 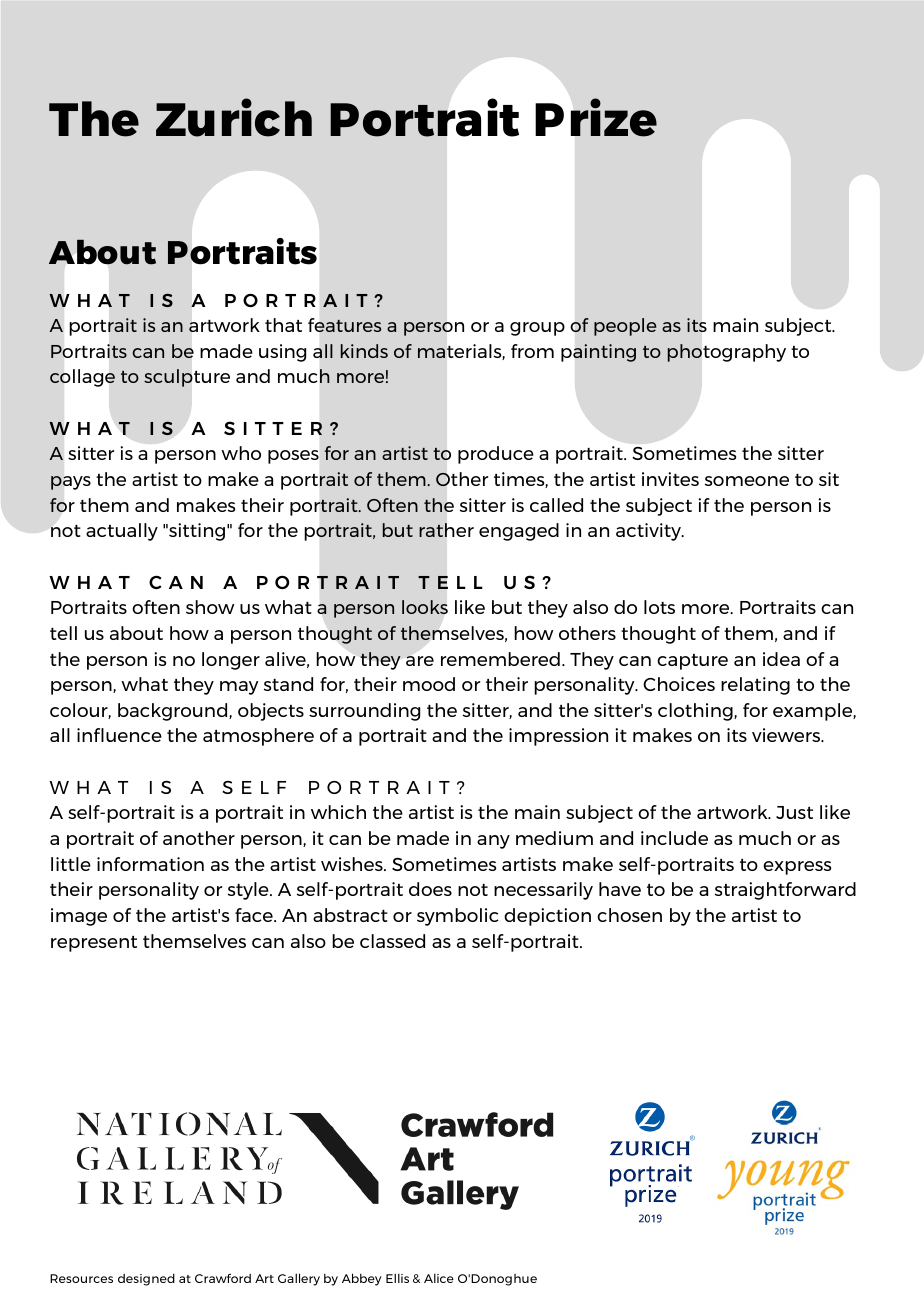 What do you see at coordinates (430, 889) in the page?
I see `does` at bounding box center [430, 889].
